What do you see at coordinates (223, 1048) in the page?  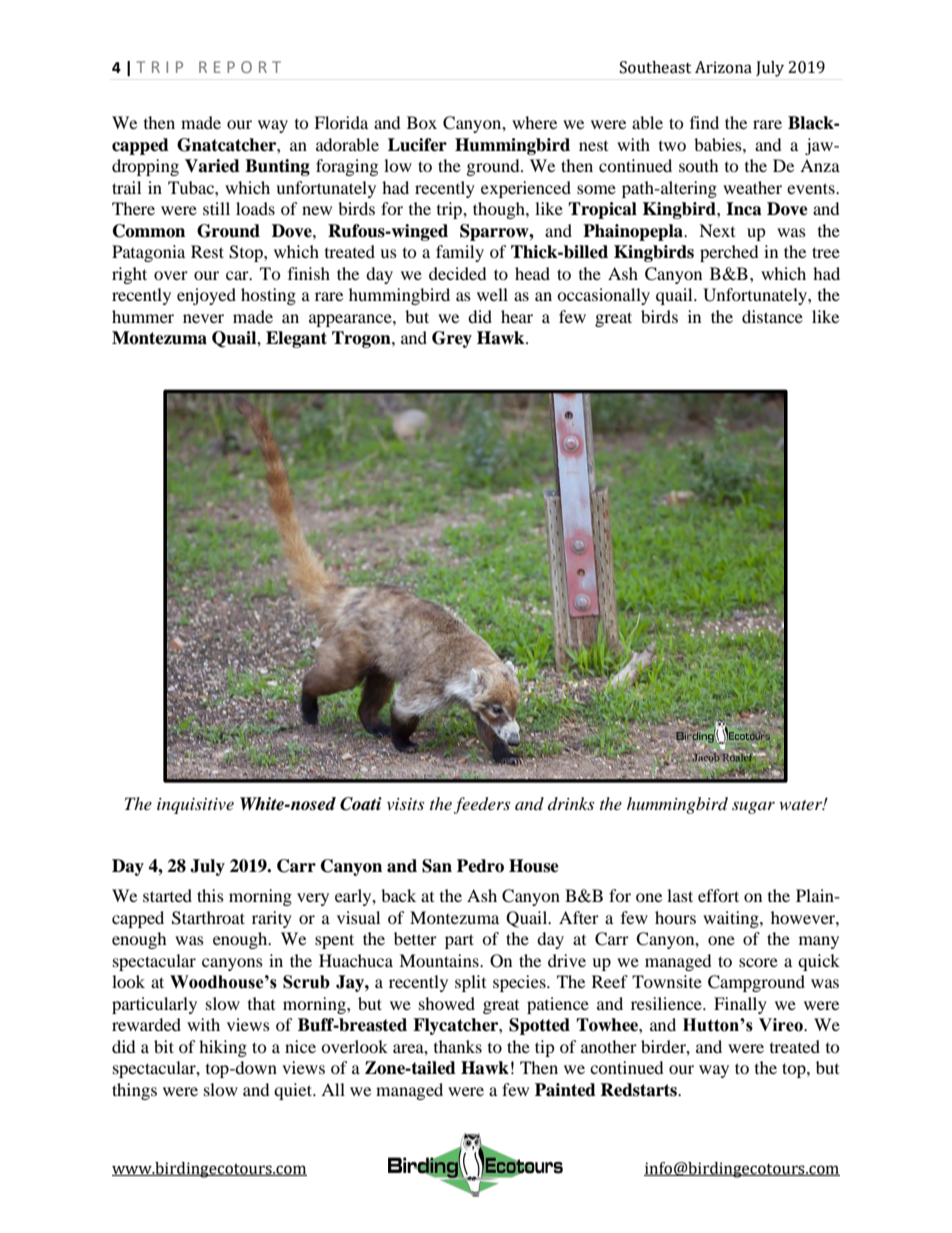 I see `hiking` at bounding box center [223, 1048].
